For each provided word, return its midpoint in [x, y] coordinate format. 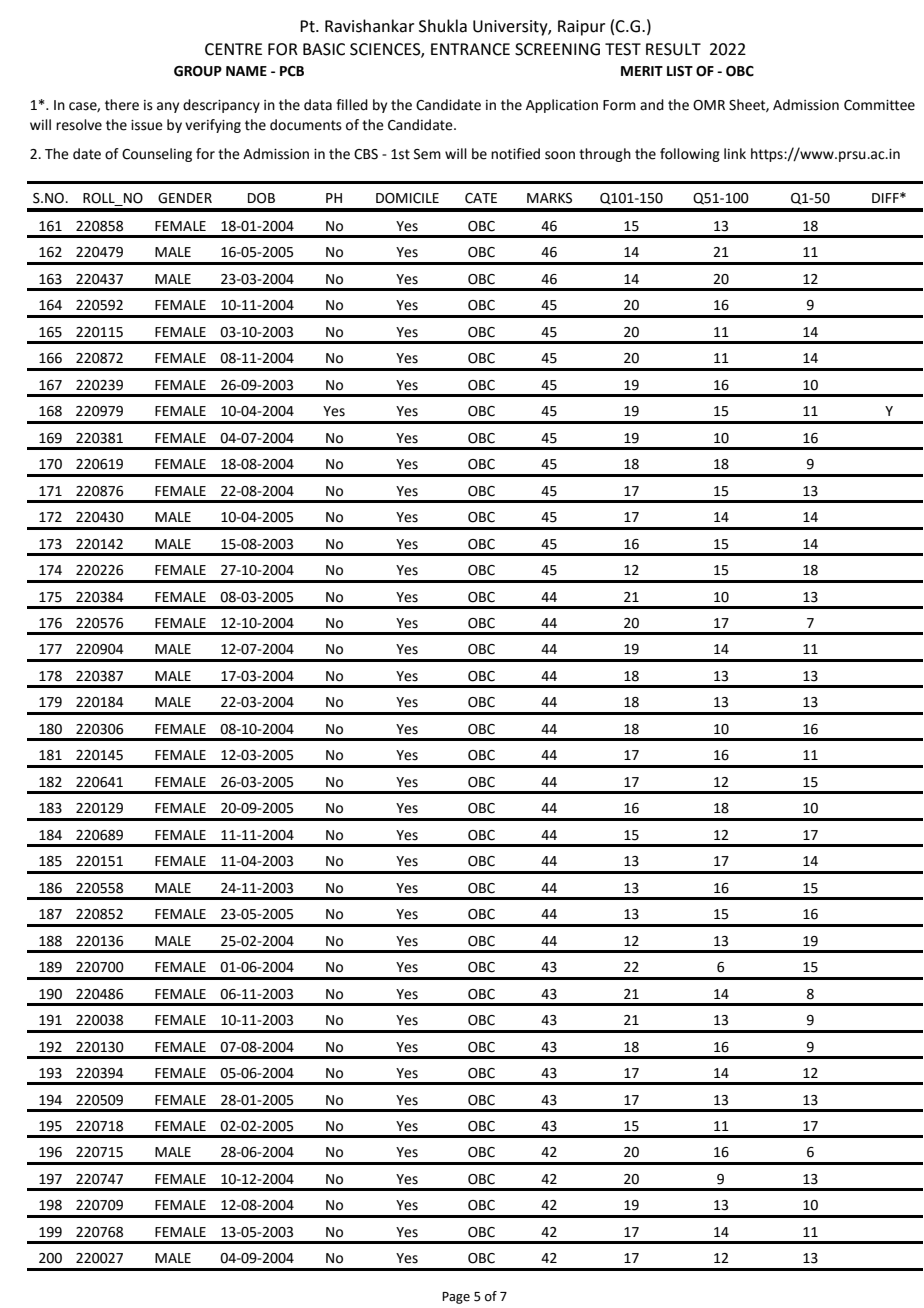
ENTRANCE [470, 49]
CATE [481, 198]
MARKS [549, 198]
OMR [709, 105]
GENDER [185, 198]
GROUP [198, 71]
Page [456, 1298]
